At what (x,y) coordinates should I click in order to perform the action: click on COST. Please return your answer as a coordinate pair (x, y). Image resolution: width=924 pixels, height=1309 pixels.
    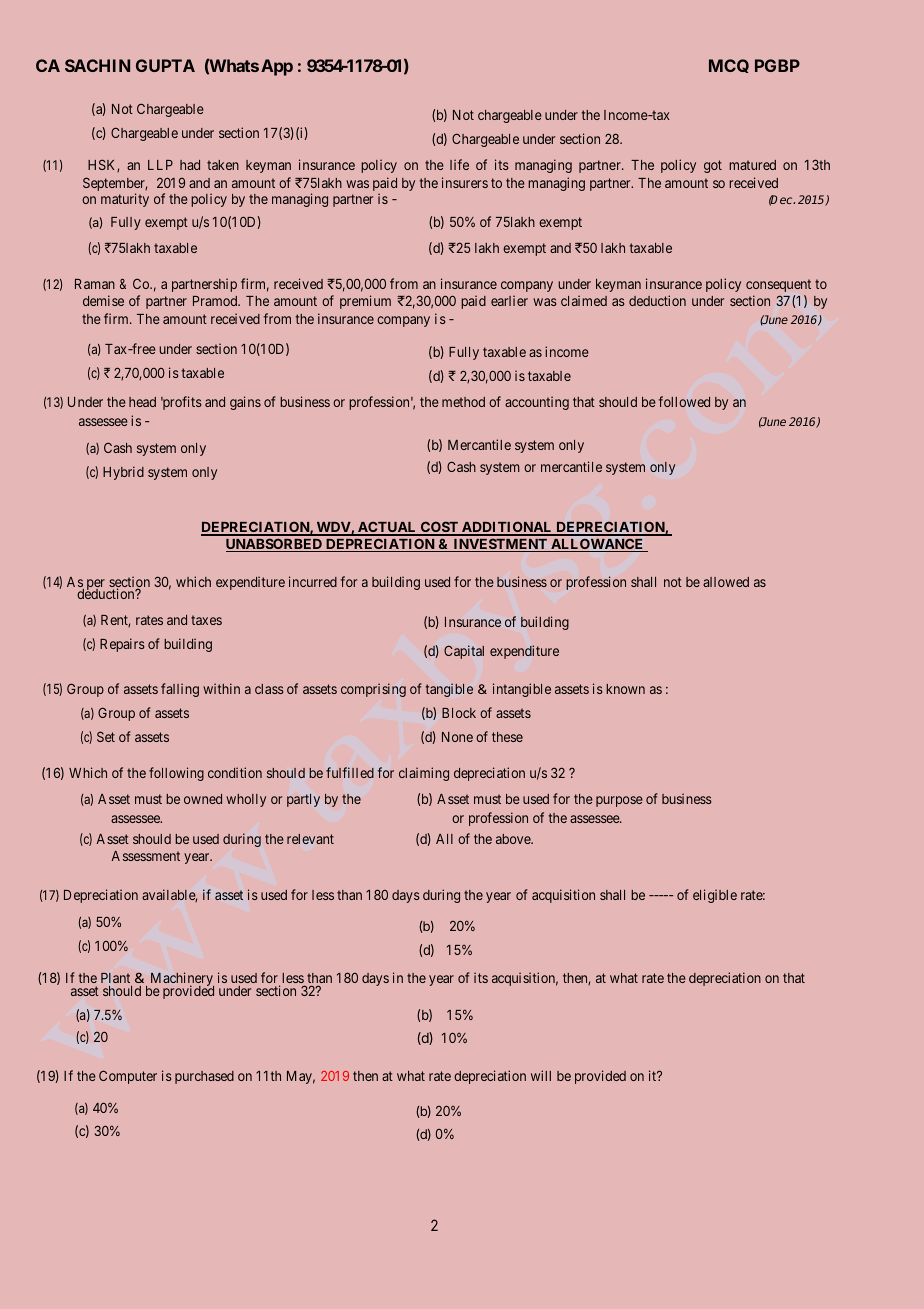
    Looking at the image, I should click on (439, 528).
